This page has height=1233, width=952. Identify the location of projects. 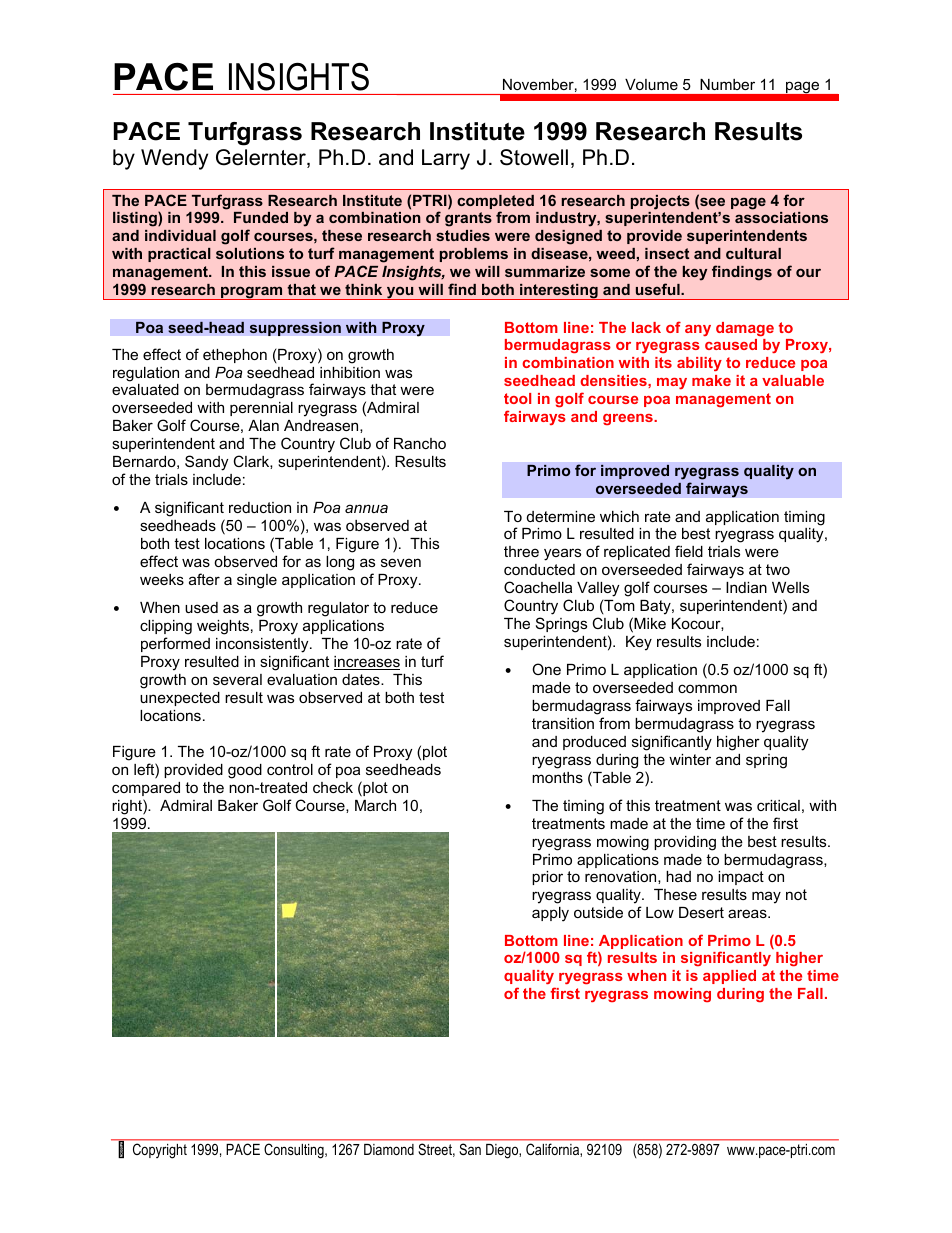
(660, 202).
